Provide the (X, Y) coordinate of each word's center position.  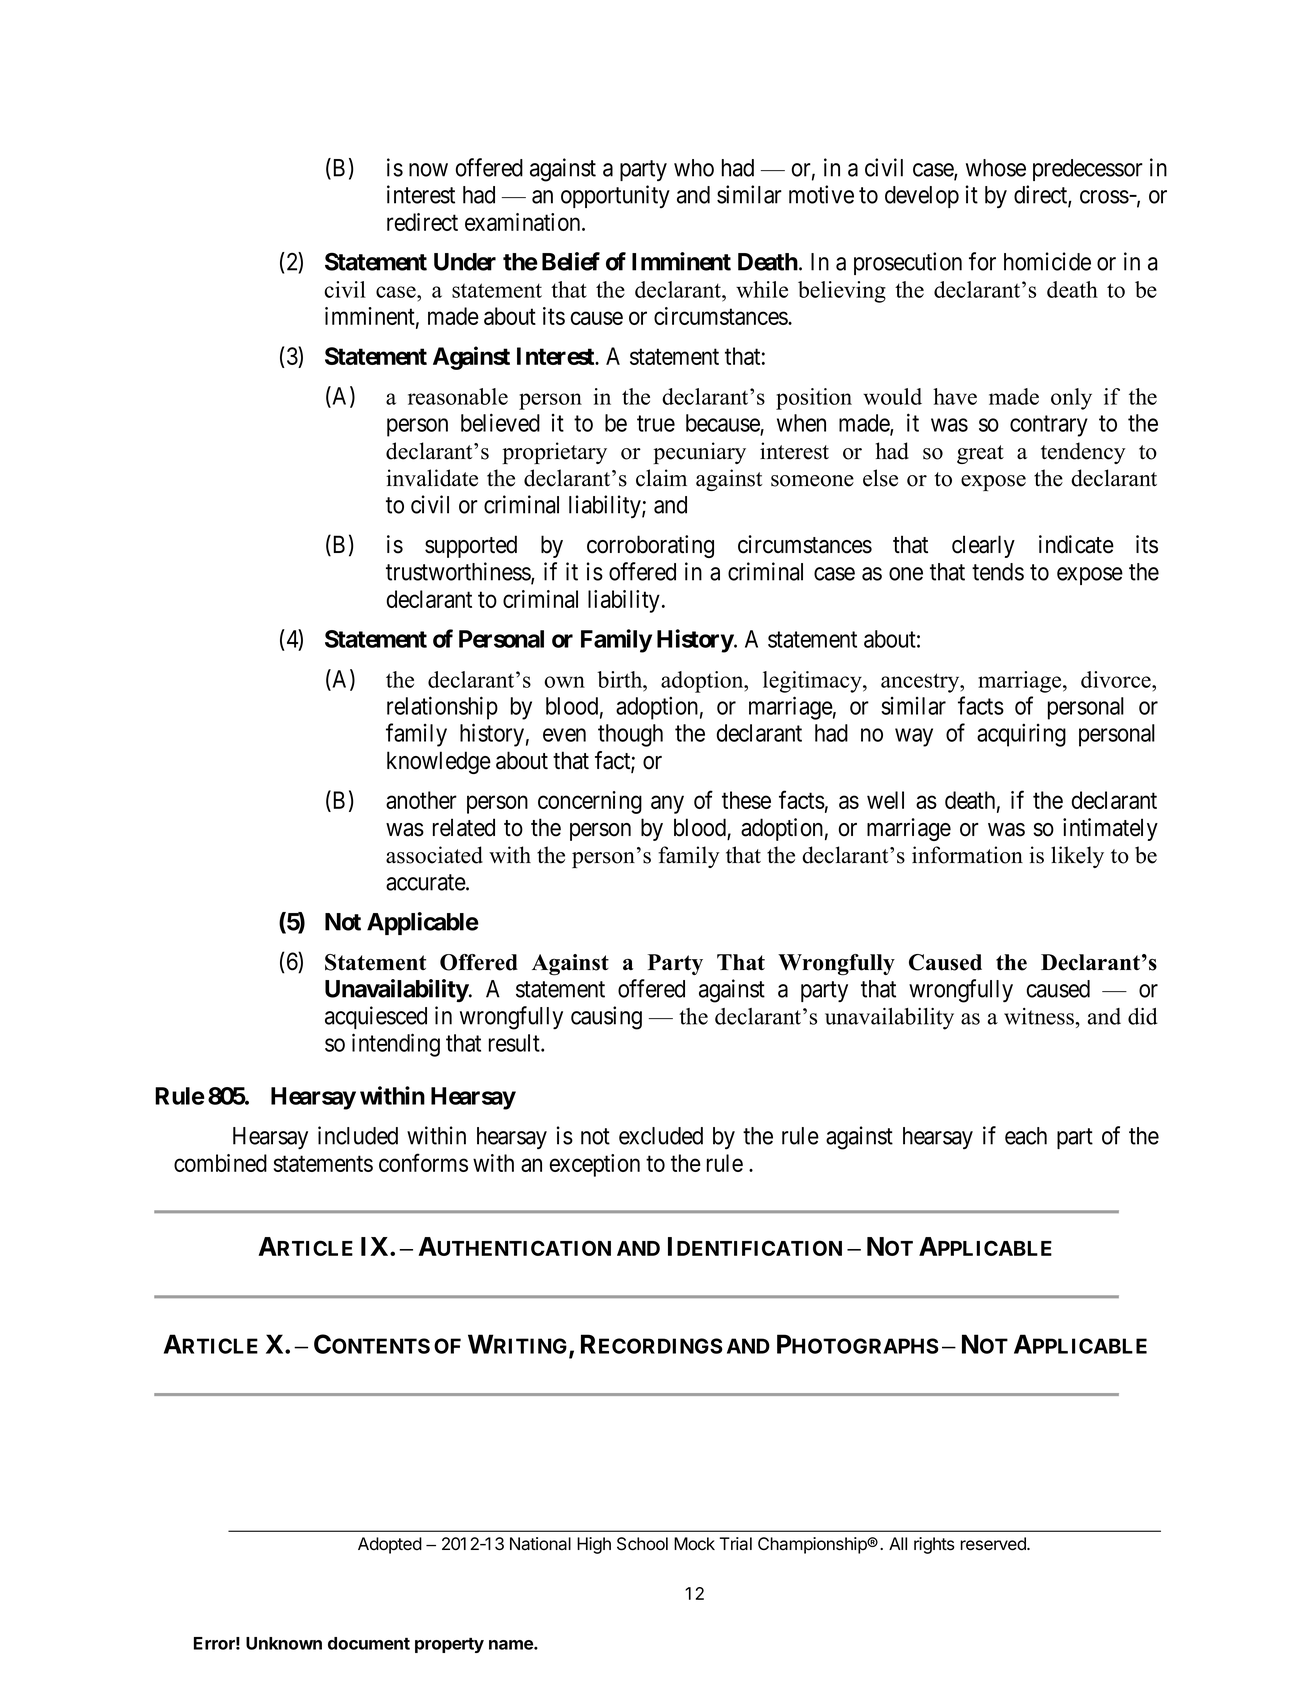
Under (465, 262)
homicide (1047, 261)
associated (434, 855)
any (667, 804)
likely (1077, 857)
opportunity (615, 196)
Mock (694, 1544)
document (369, 1643)
